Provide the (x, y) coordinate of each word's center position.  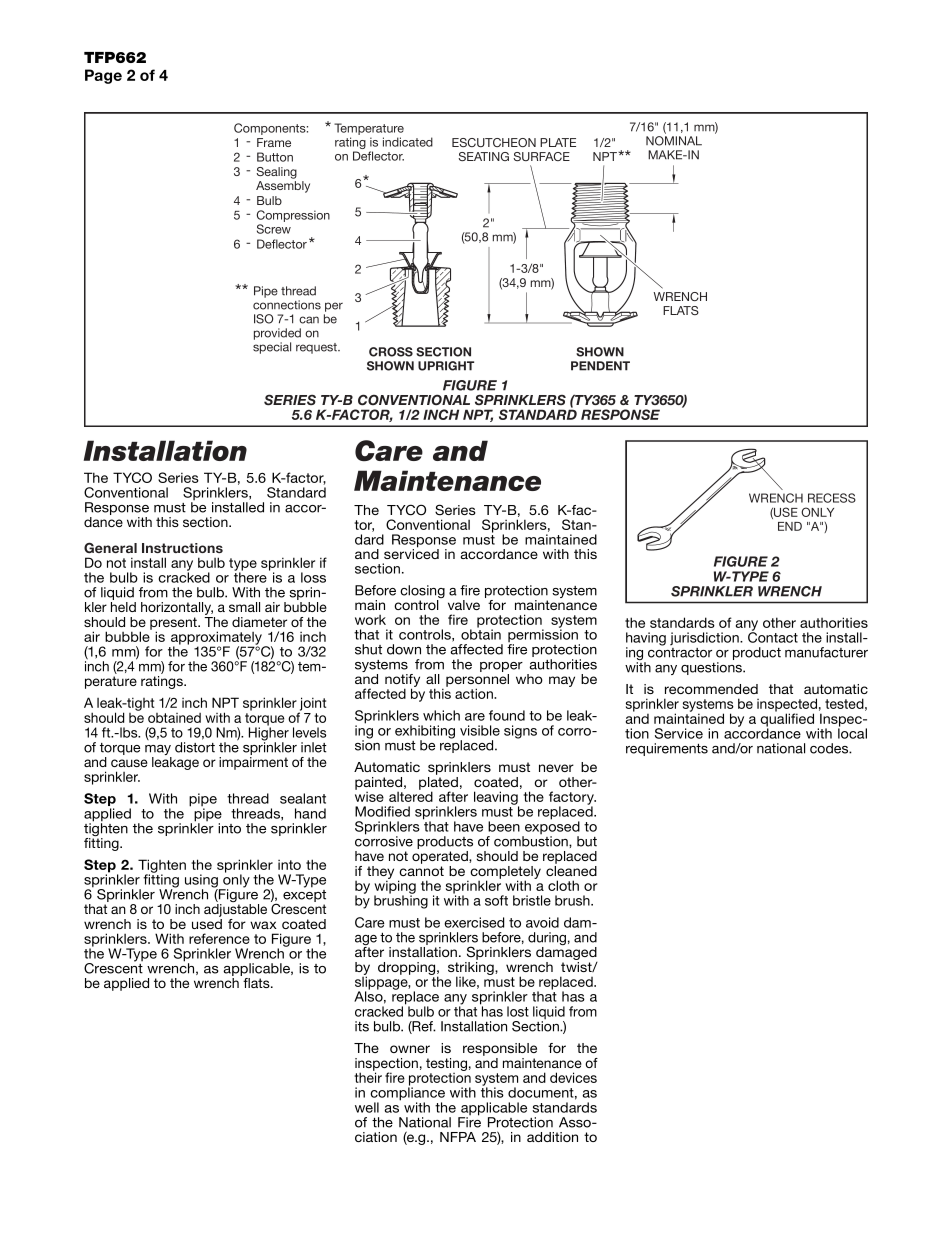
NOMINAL (674, 141)
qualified (787, 720)
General (110, 547)
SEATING (483, 156)
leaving (496, 799)
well (367, 1107)
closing (422, 593)
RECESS (832, 498)
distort (195, 747)
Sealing (276, 173)
